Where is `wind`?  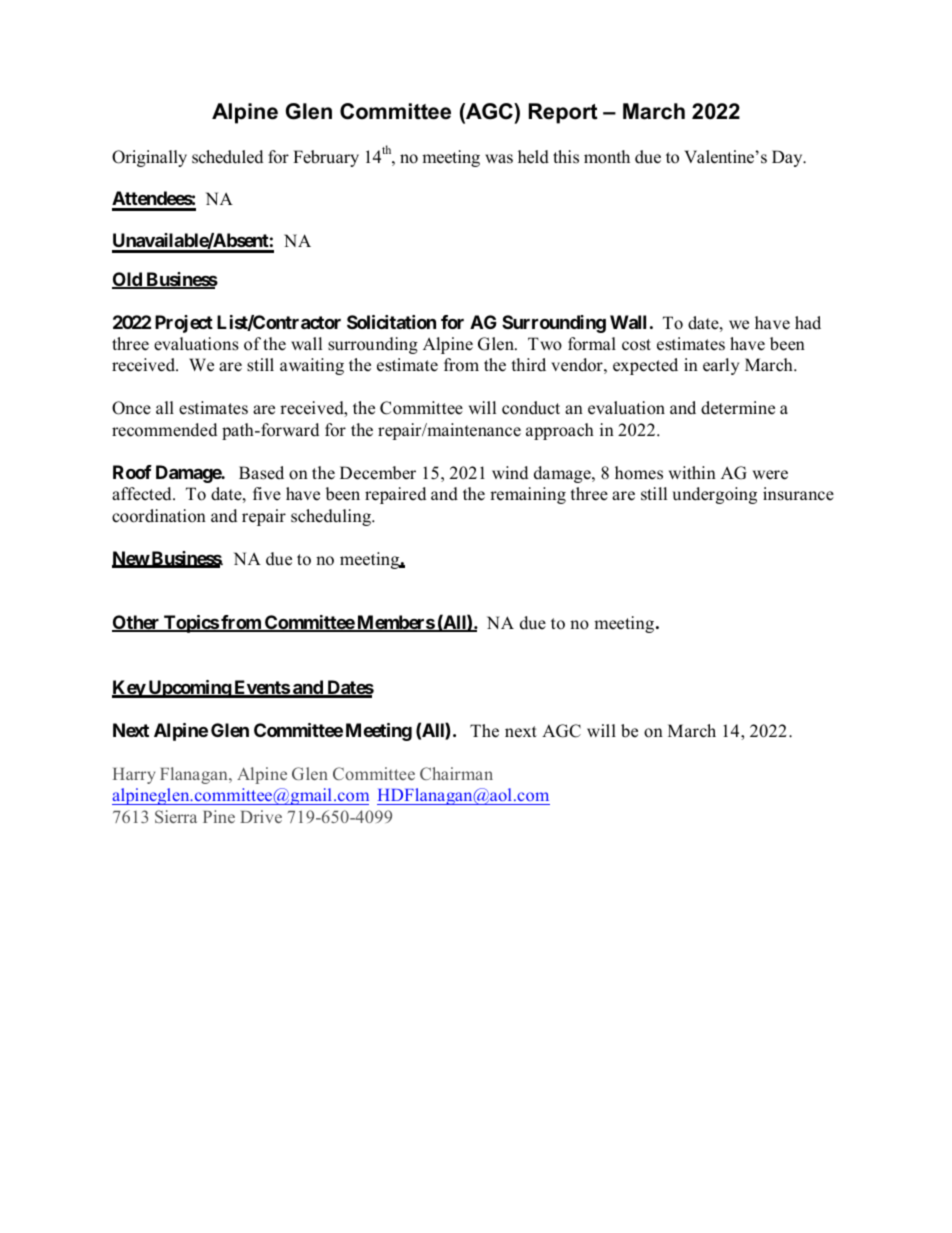
wind is located at coordinates (510, 473).
